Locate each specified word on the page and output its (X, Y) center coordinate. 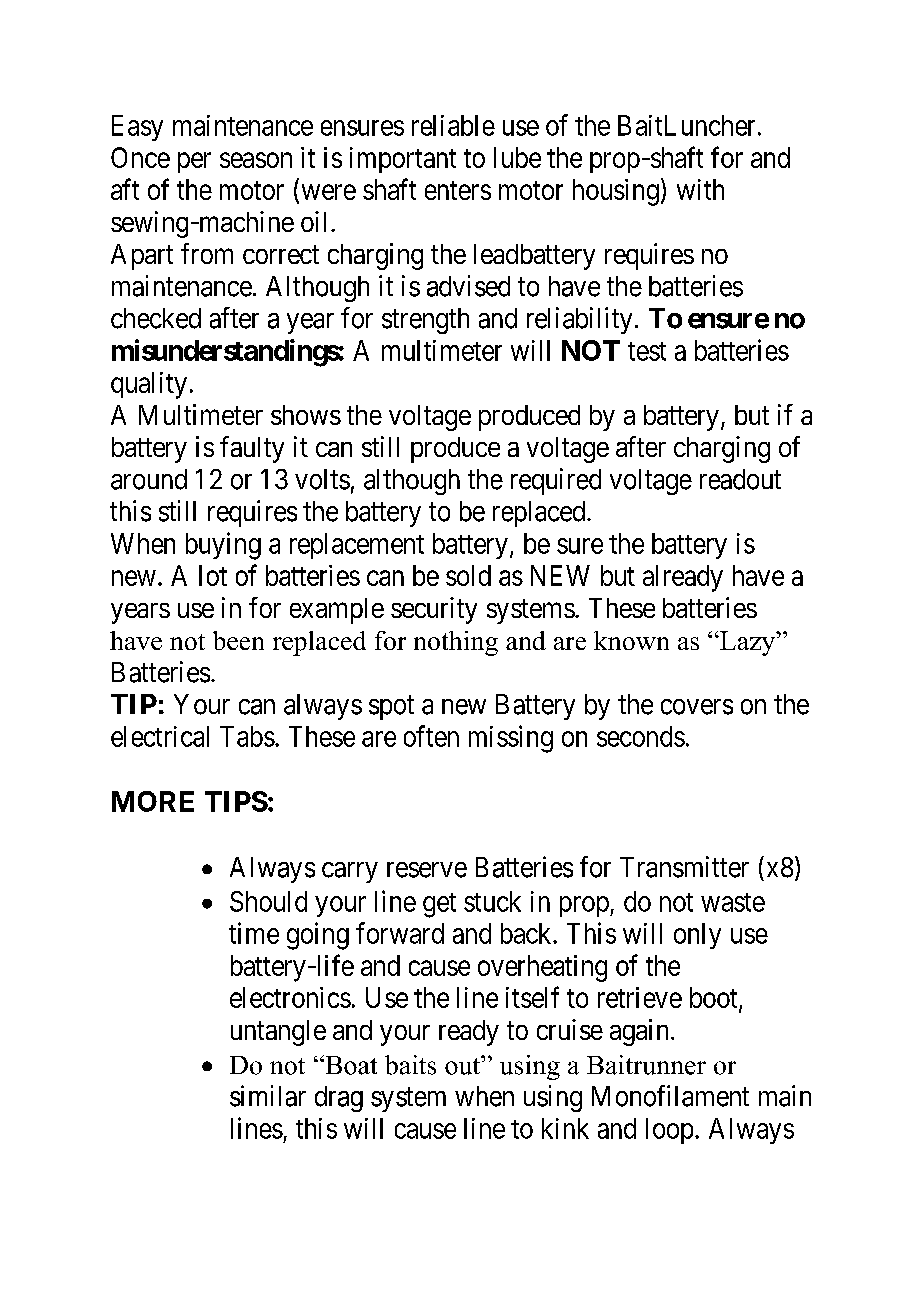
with (700, 189)
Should (268, 901)
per (194, 162)
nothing (456, 643)
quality (149, 385)
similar (268, 1096)
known (631, 640)
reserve (427, 870)
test (647, 351)
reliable (453, 125)
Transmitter (684, 867)
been (238, 640)
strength (425, 321)
